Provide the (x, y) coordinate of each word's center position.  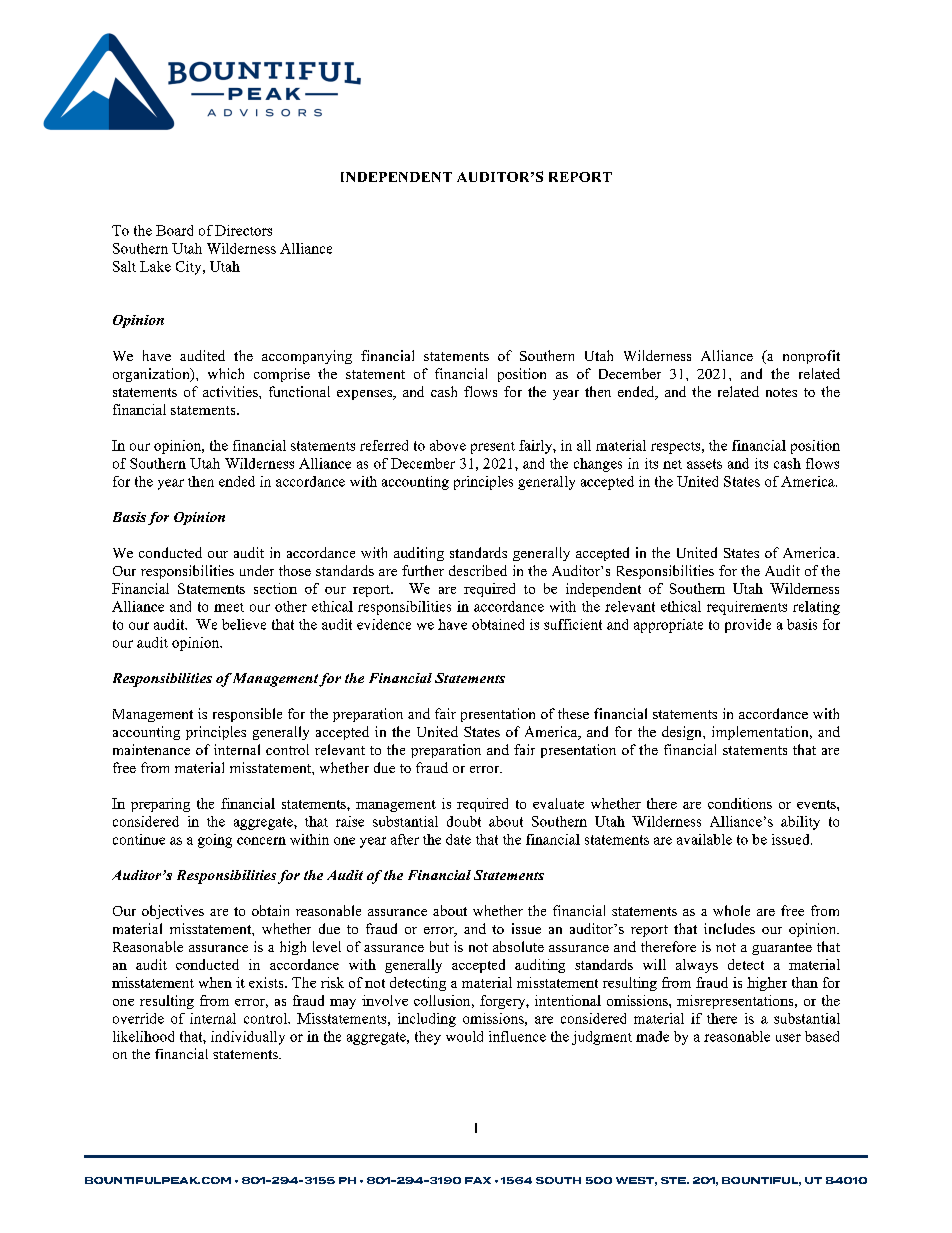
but (439, 946)
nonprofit (811, 357)
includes (729, 928)
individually (248, 1038)
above (448, 445)
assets (704, 464)
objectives (173, 912)
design (683, 733)
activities (231, 391)
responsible (247, 715)
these (573, 713)
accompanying (307, 357)
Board (174, 230)
